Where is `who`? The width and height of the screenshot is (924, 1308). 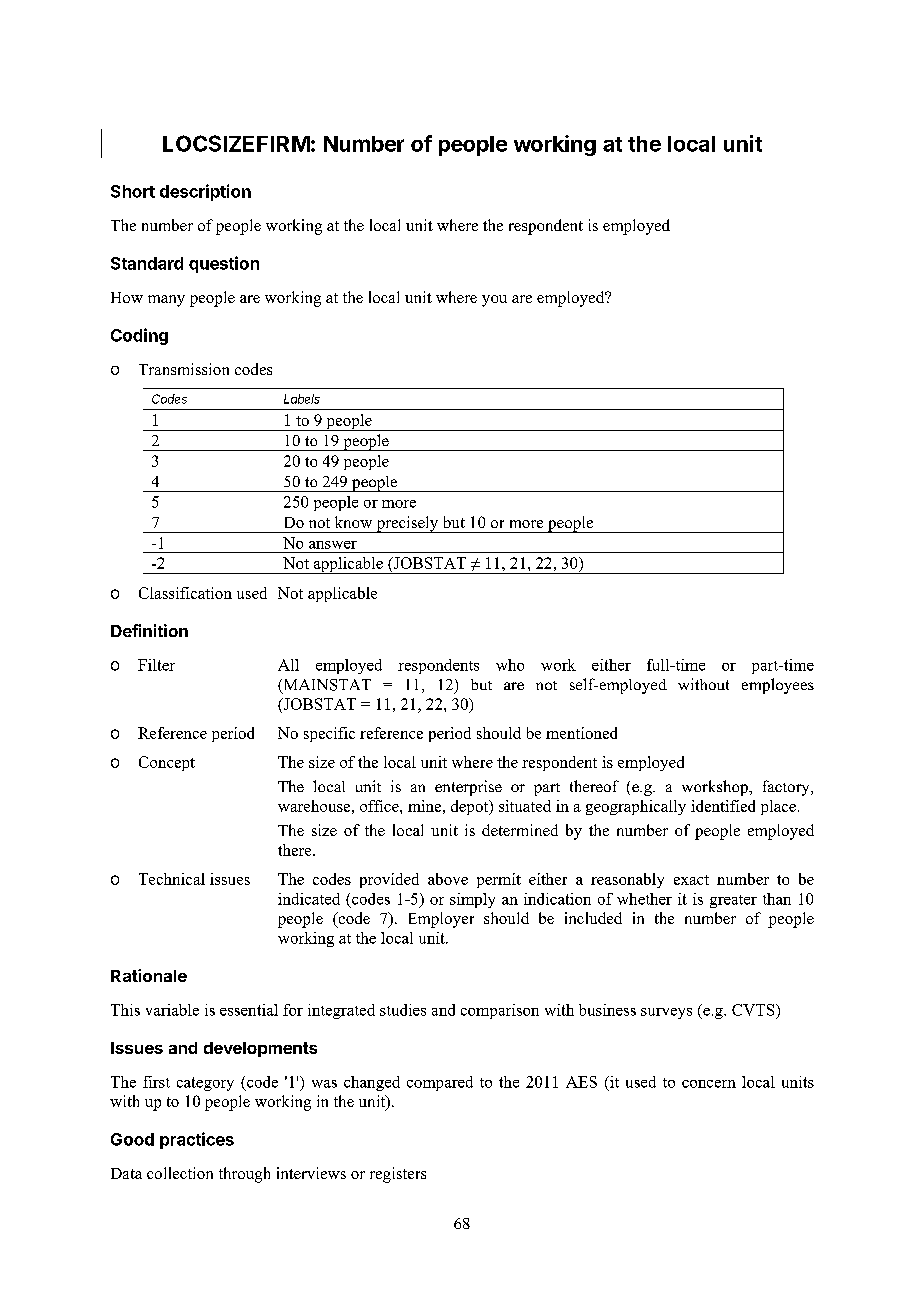 who is located at coordinates (510, 665).
